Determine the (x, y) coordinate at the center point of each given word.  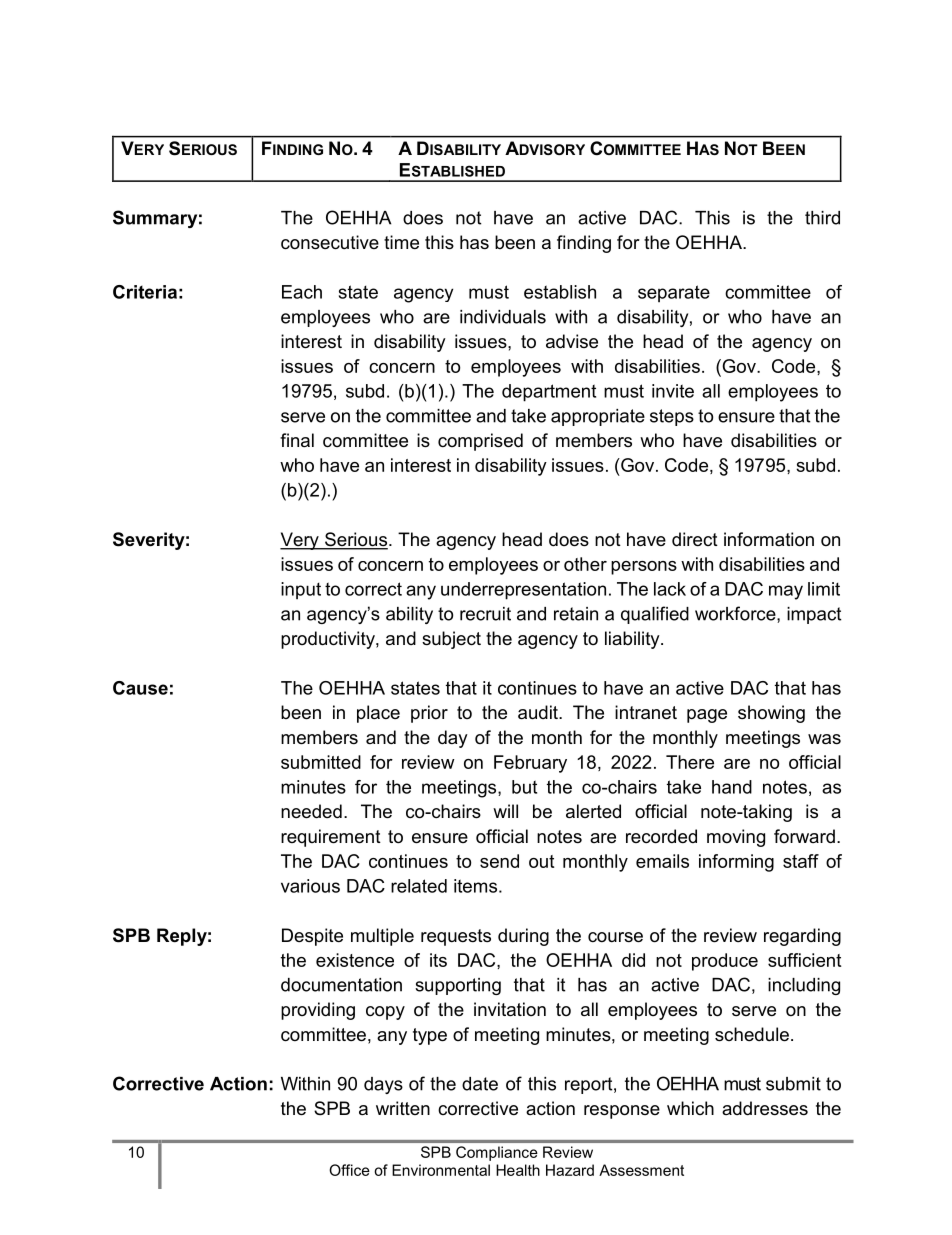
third (822, 218)
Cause (140, 688)
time (401, 242)
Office (349, 1170)
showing (771, 714)
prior (429, 714)
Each (302, 292)
